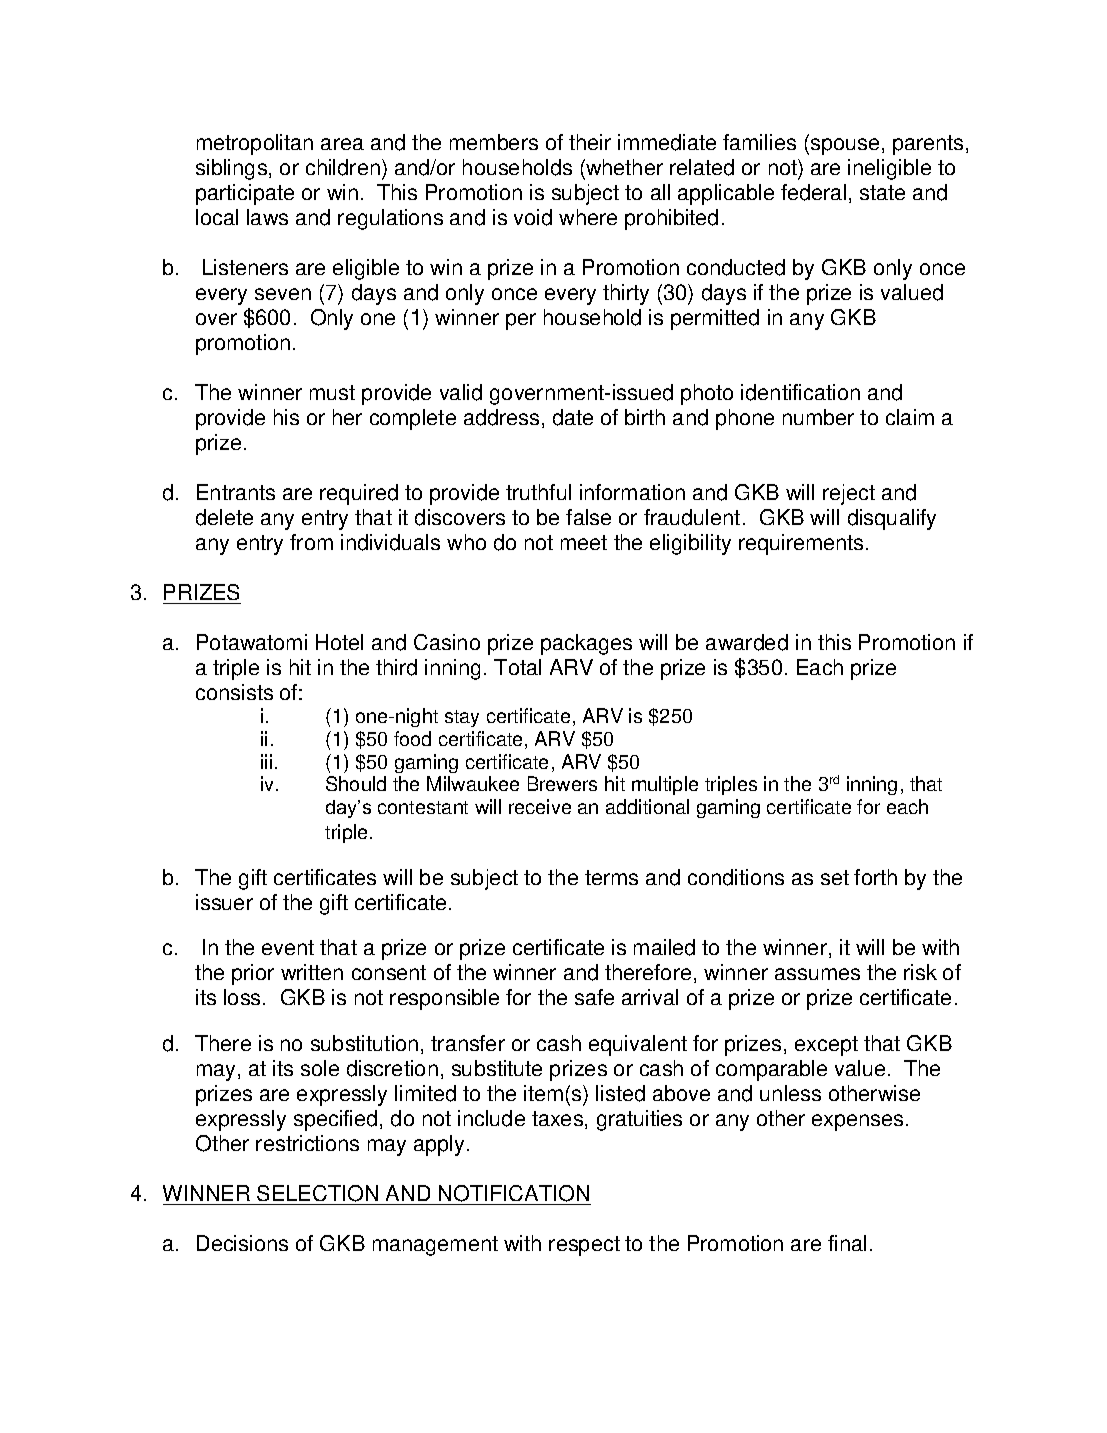 The image size is (1107, 1433). What do you see at coordinates (332, 392) in the screenshot?
I see `must` at bounding box center [332, 392].
